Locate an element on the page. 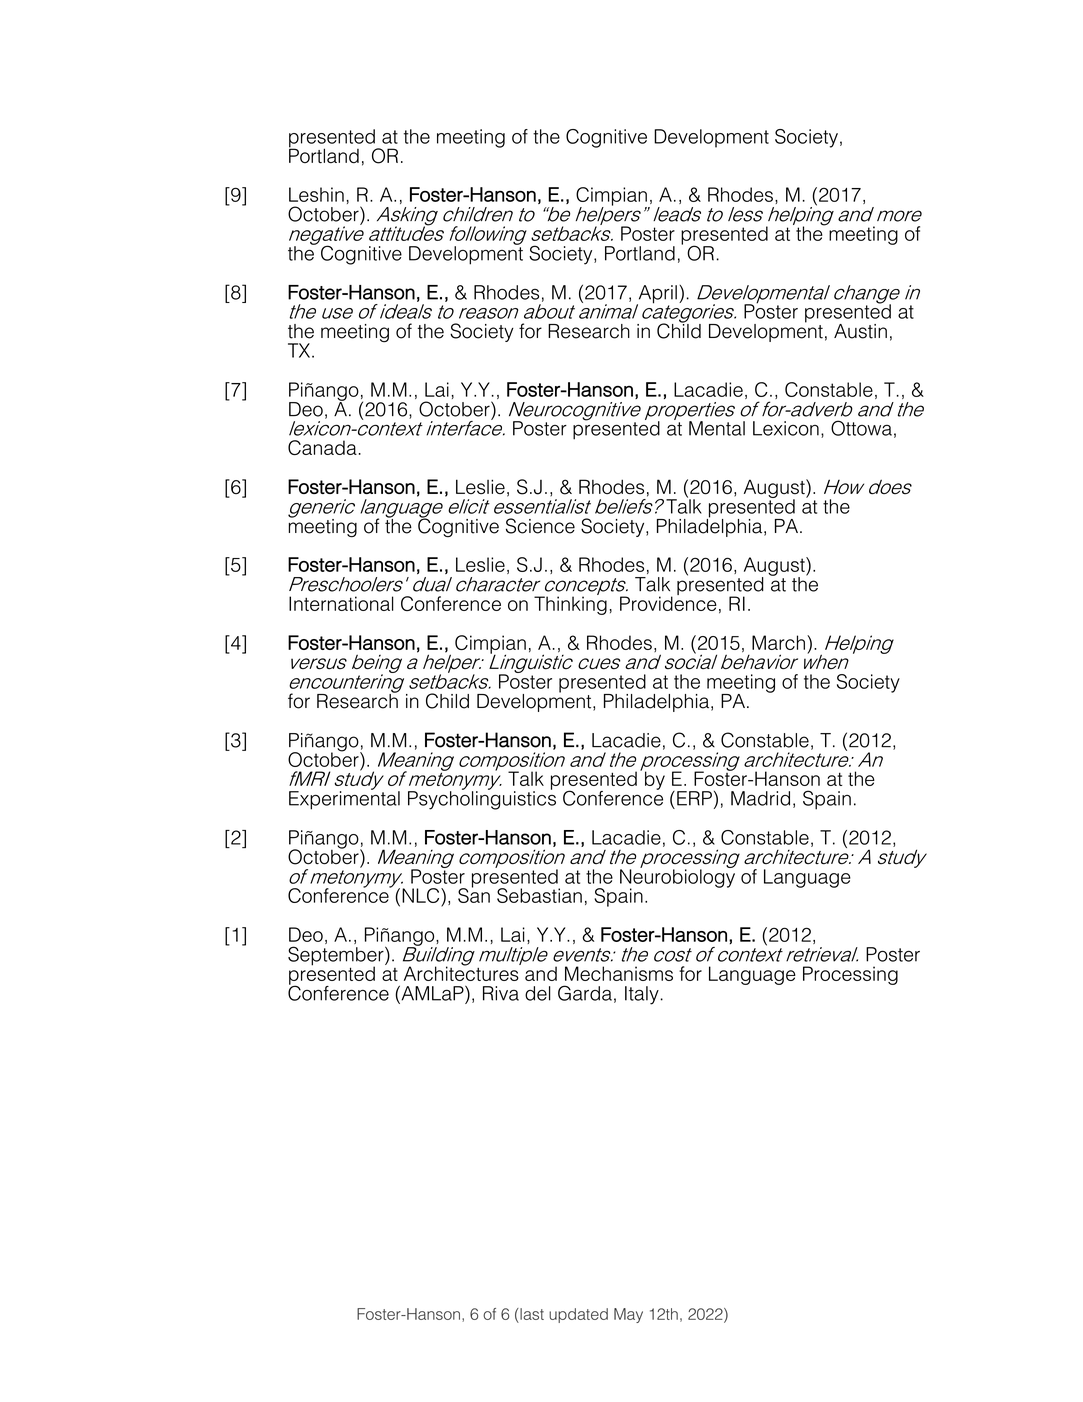 This page has height=1402, width=1083. San is located at coordinates (474, 894).
